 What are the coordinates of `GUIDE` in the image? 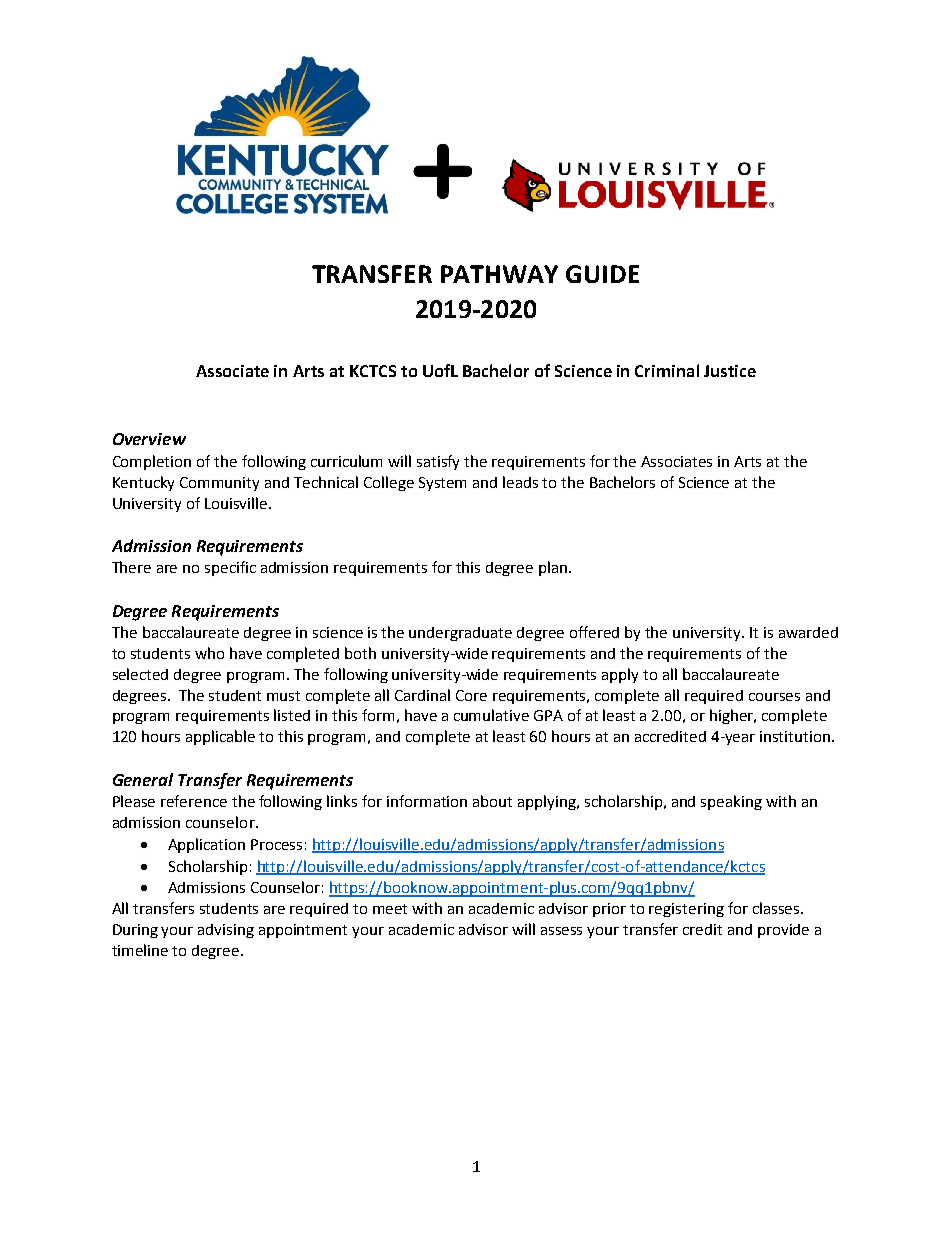 It's located at (602, 274).
